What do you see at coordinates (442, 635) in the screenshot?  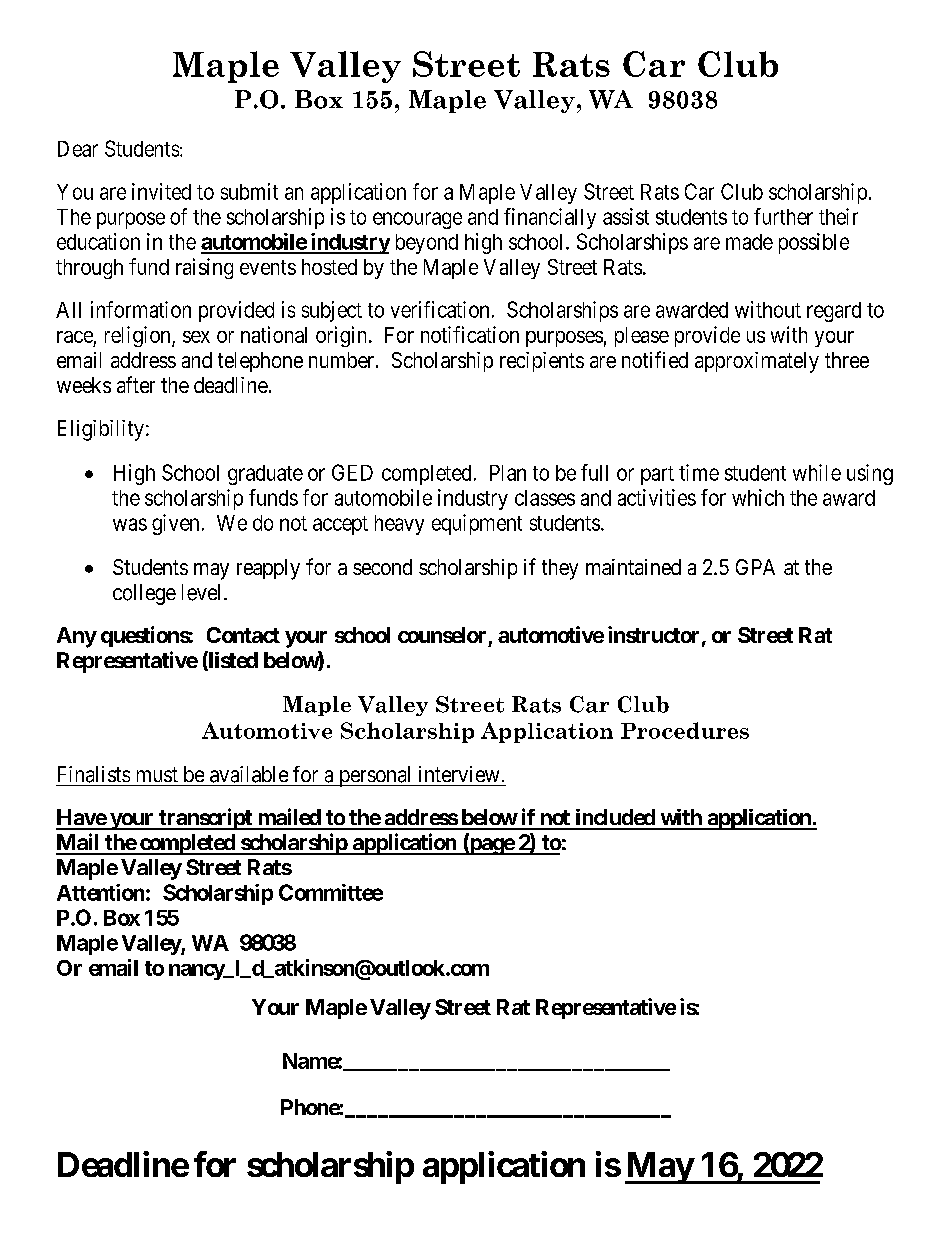 I see `counselor` at bounding box center [442, 635].
